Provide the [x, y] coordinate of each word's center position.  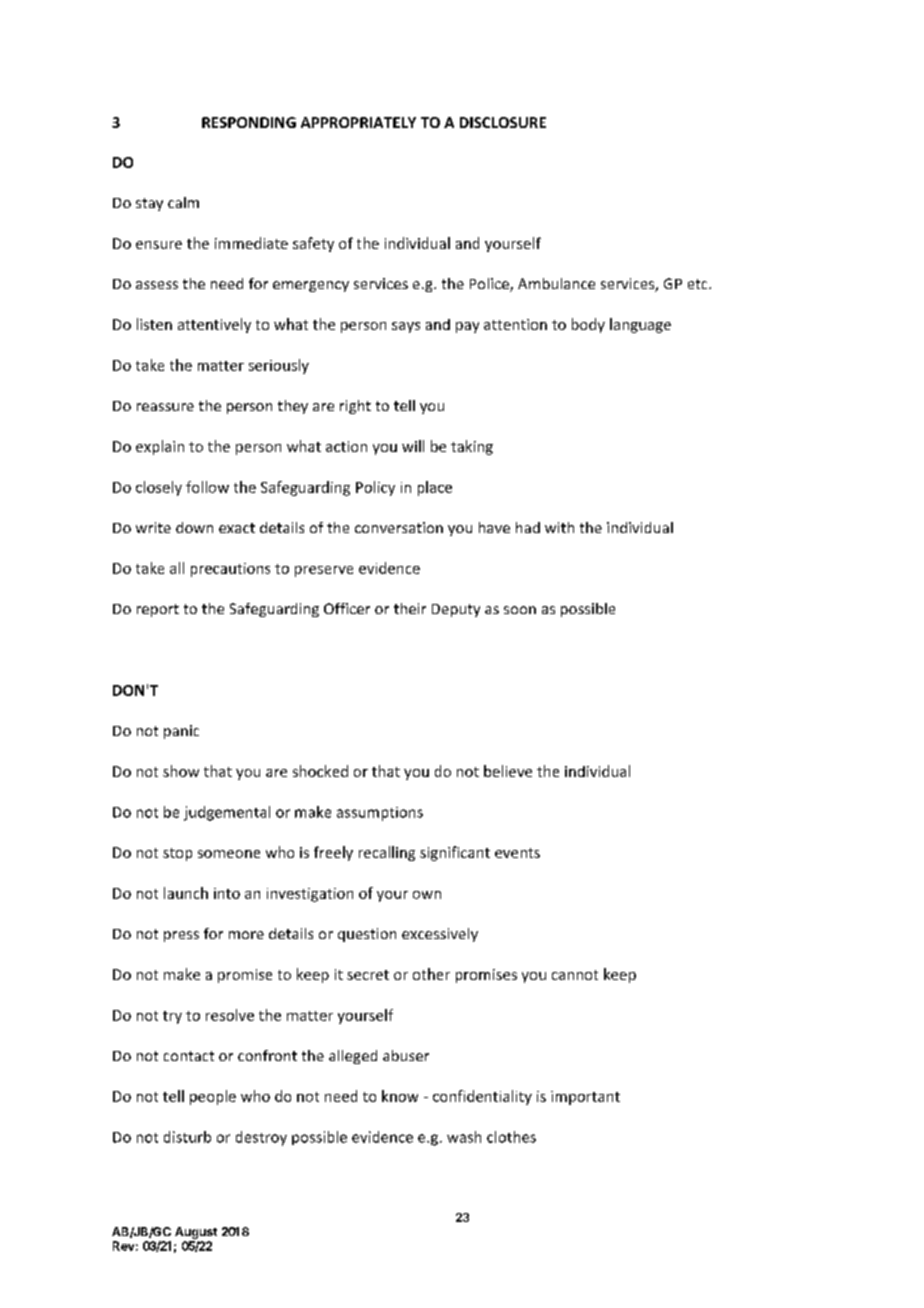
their [410, 608]
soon [520, 610]
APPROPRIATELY [358, 122]
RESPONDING [249, 122]
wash [464, 1137]
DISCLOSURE [503, 122]
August [196, 1233]
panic [181, 732]
